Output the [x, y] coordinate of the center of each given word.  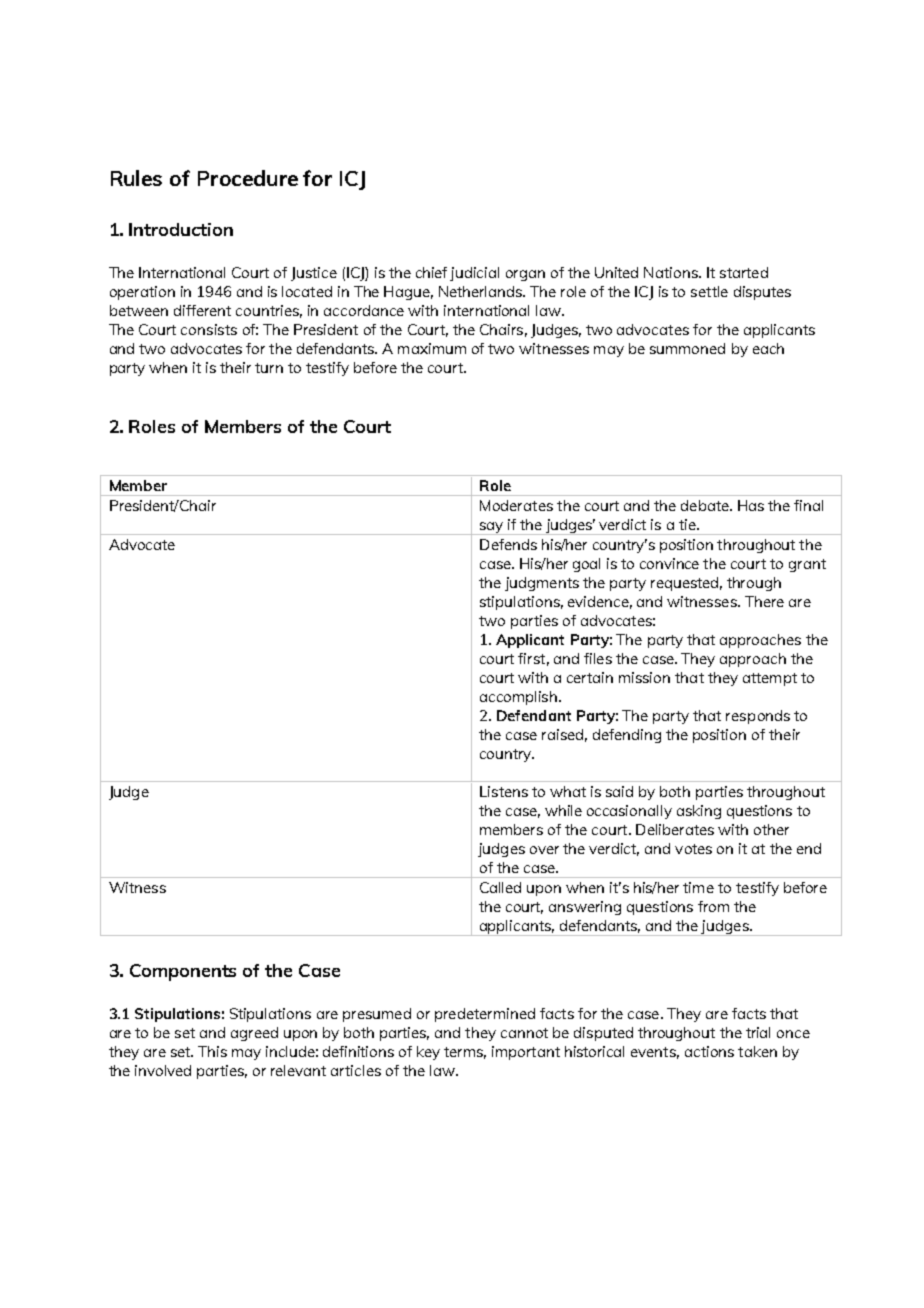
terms [465, 1053]
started [744, 272]
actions [709, 1051]
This [212, 1051]
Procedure [248, 178]
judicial [474, 274]
